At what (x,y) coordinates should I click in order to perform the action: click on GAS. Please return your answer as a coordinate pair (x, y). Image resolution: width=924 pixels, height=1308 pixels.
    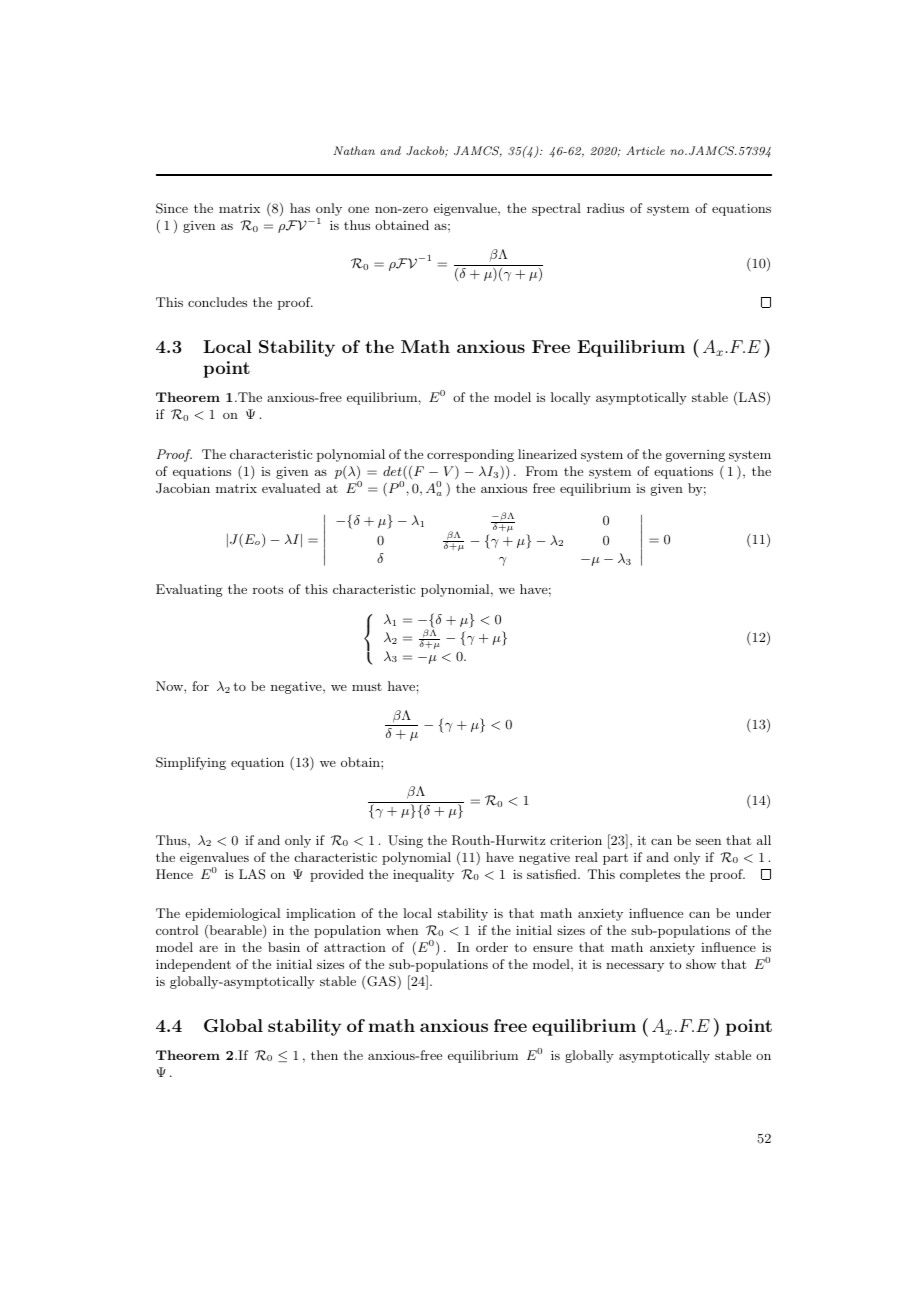
    Looking at the image, I should click on (380, 981).
